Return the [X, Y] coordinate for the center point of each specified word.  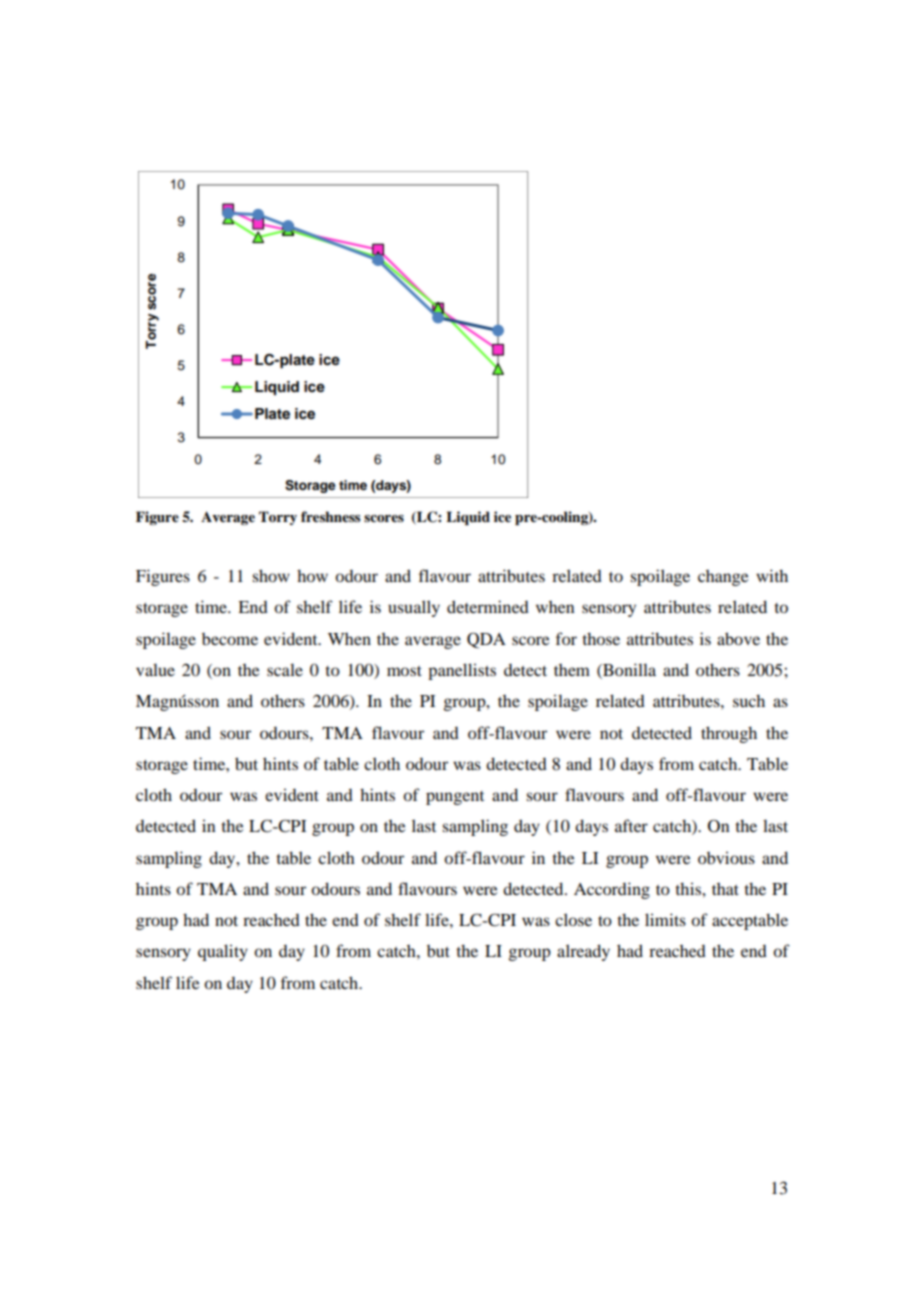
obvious [726, 857]
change [723, 578]
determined [488, 606]
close [573, 919]
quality [223, 952]
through [729, 734]
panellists [462, 671]
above [738, 638]
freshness [330, 516]
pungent [455, 798]
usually [414, 608]
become [230, 639]
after [631, 825]
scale [285, 669]
